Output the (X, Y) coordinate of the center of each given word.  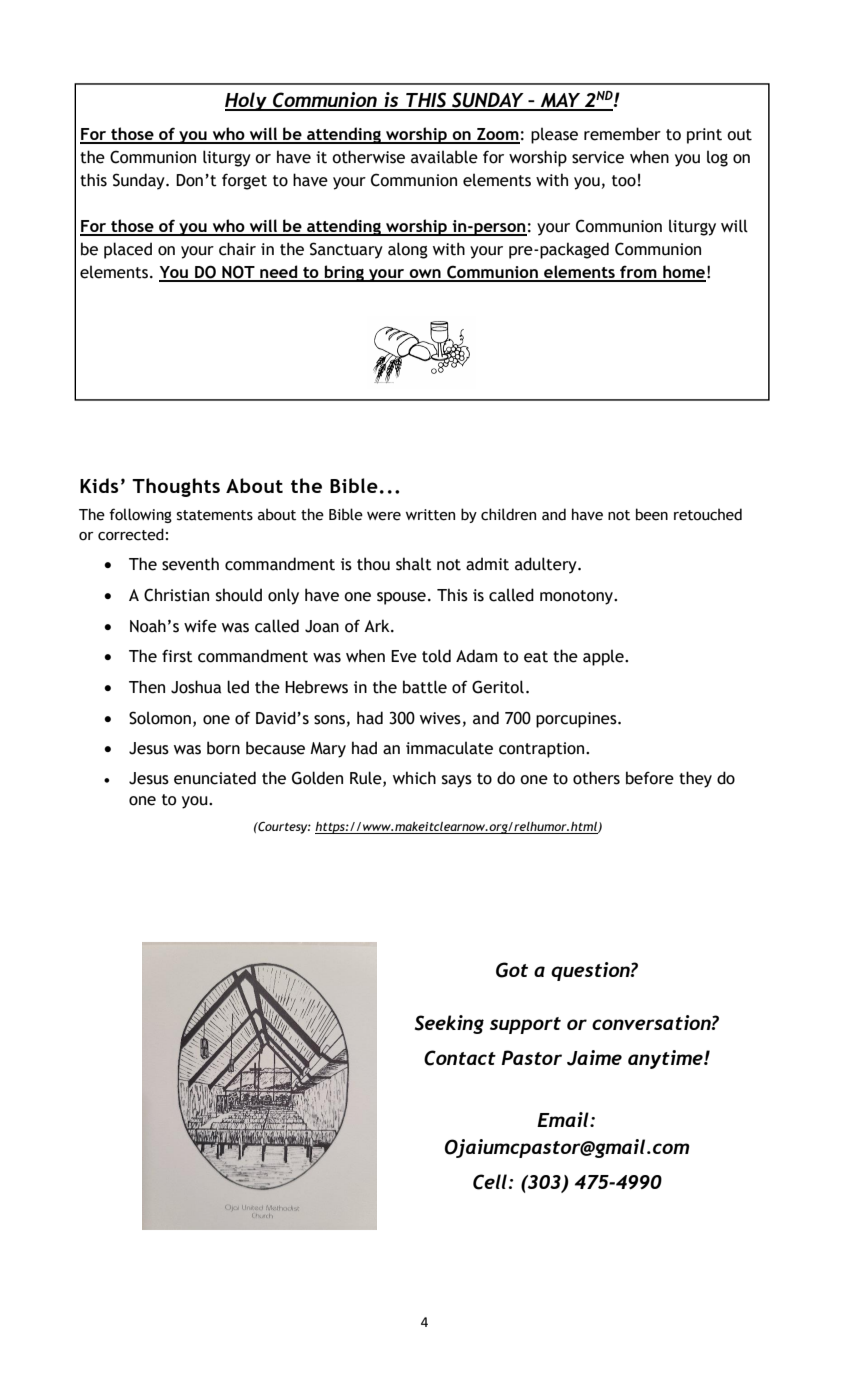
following (140, 515)
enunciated (215, 778)
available (444, 157)
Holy (247, 101)
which (414, 778)
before (650, 778)
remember (622, 134)
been (652, 514)
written (430, 515)
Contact (460, 1058)
